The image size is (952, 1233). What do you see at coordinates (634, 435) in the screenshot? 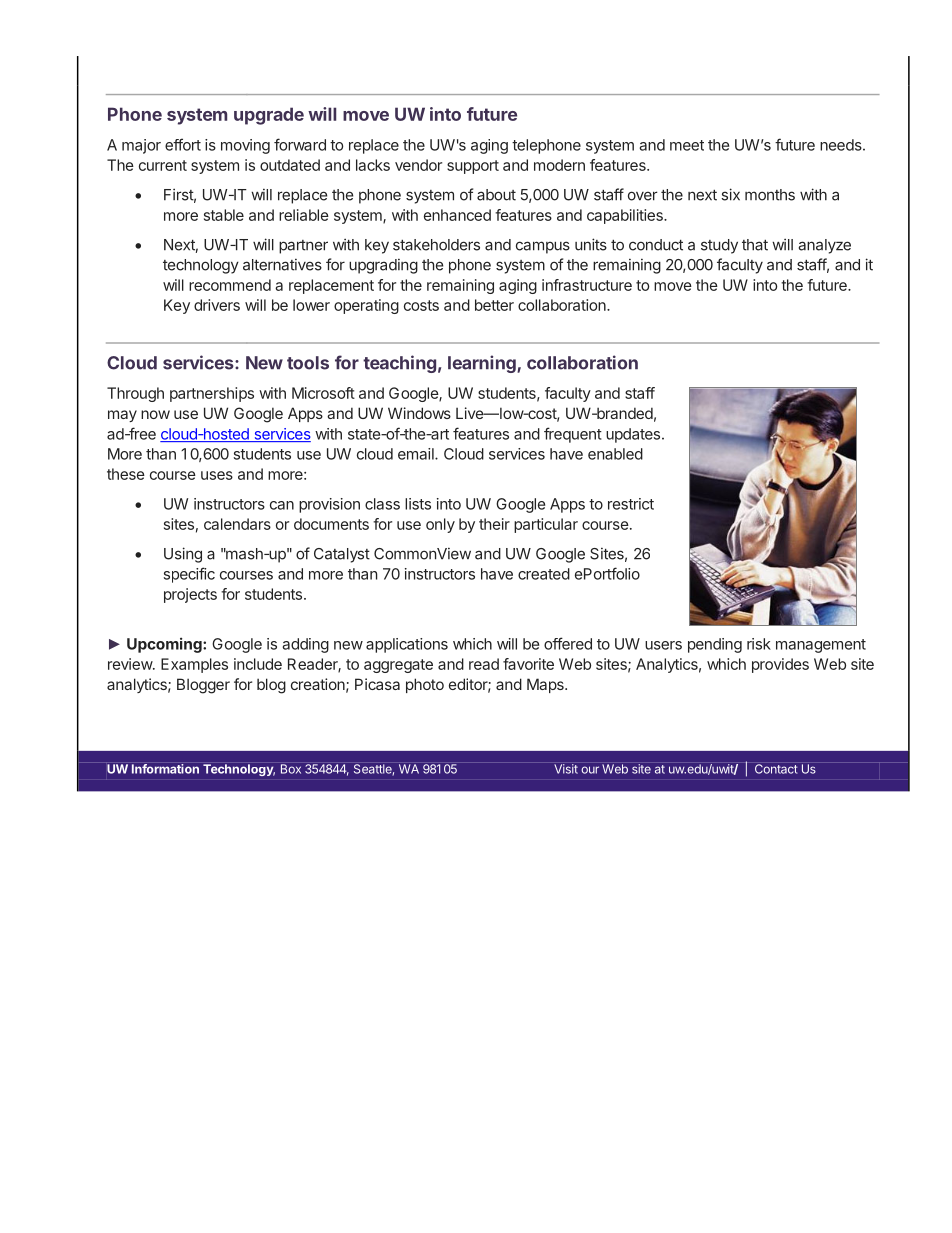
I see `updates` at bounding box center [634, 435].
